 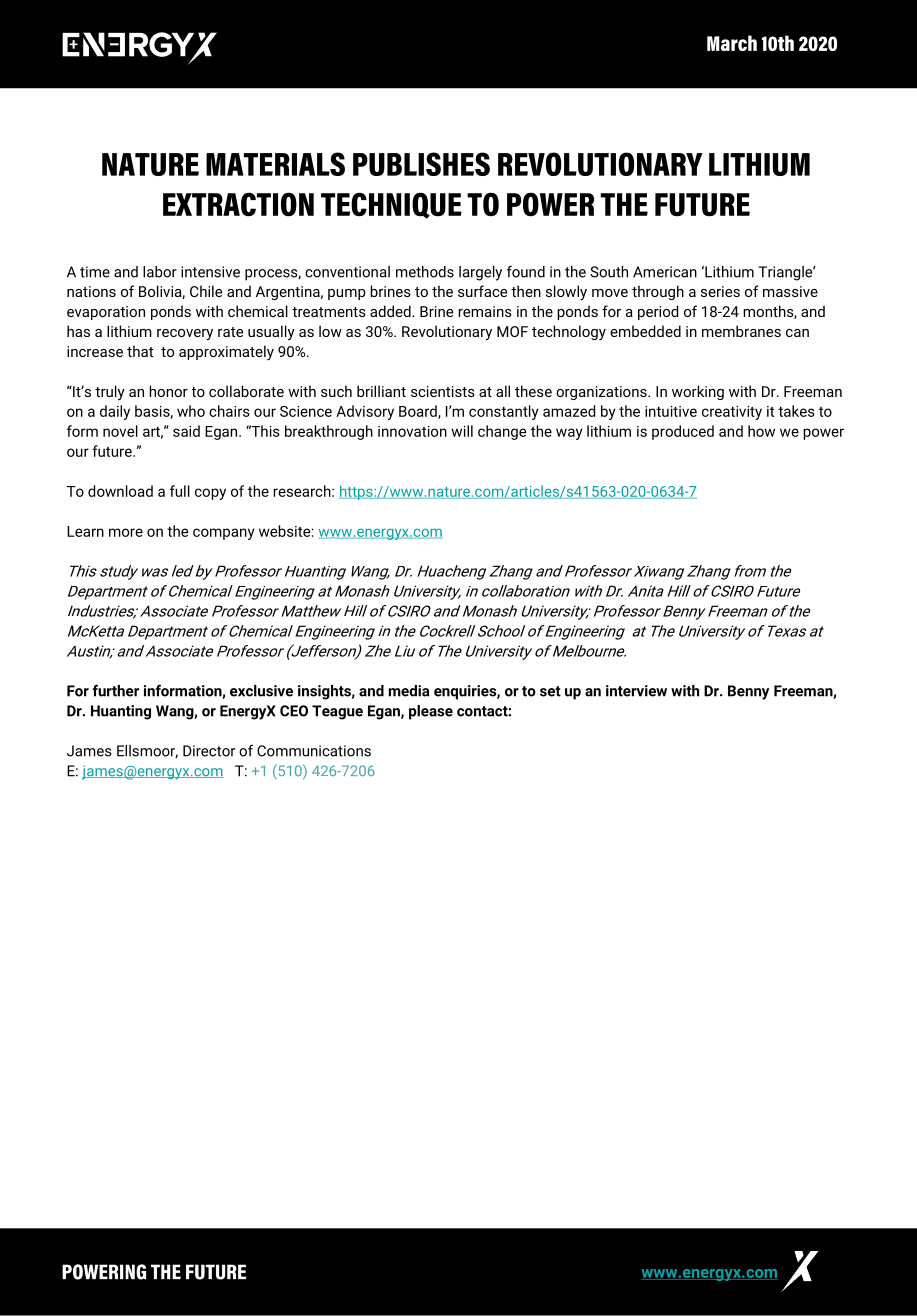 What do you see at coordinates (636, 691) in the document?
I see `interview` at bounding box center [636, 691].
